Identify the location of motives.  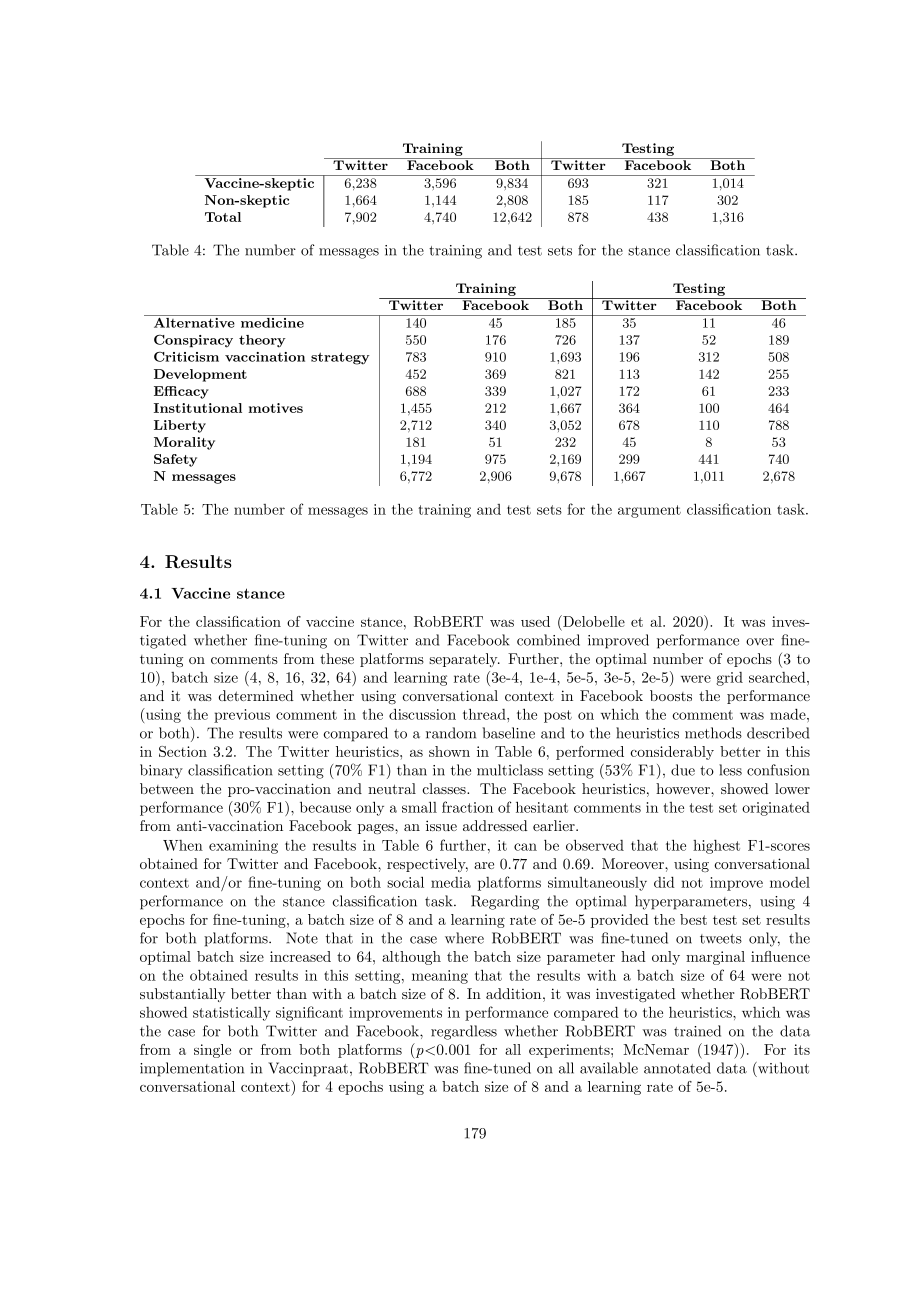
(275, 408).
